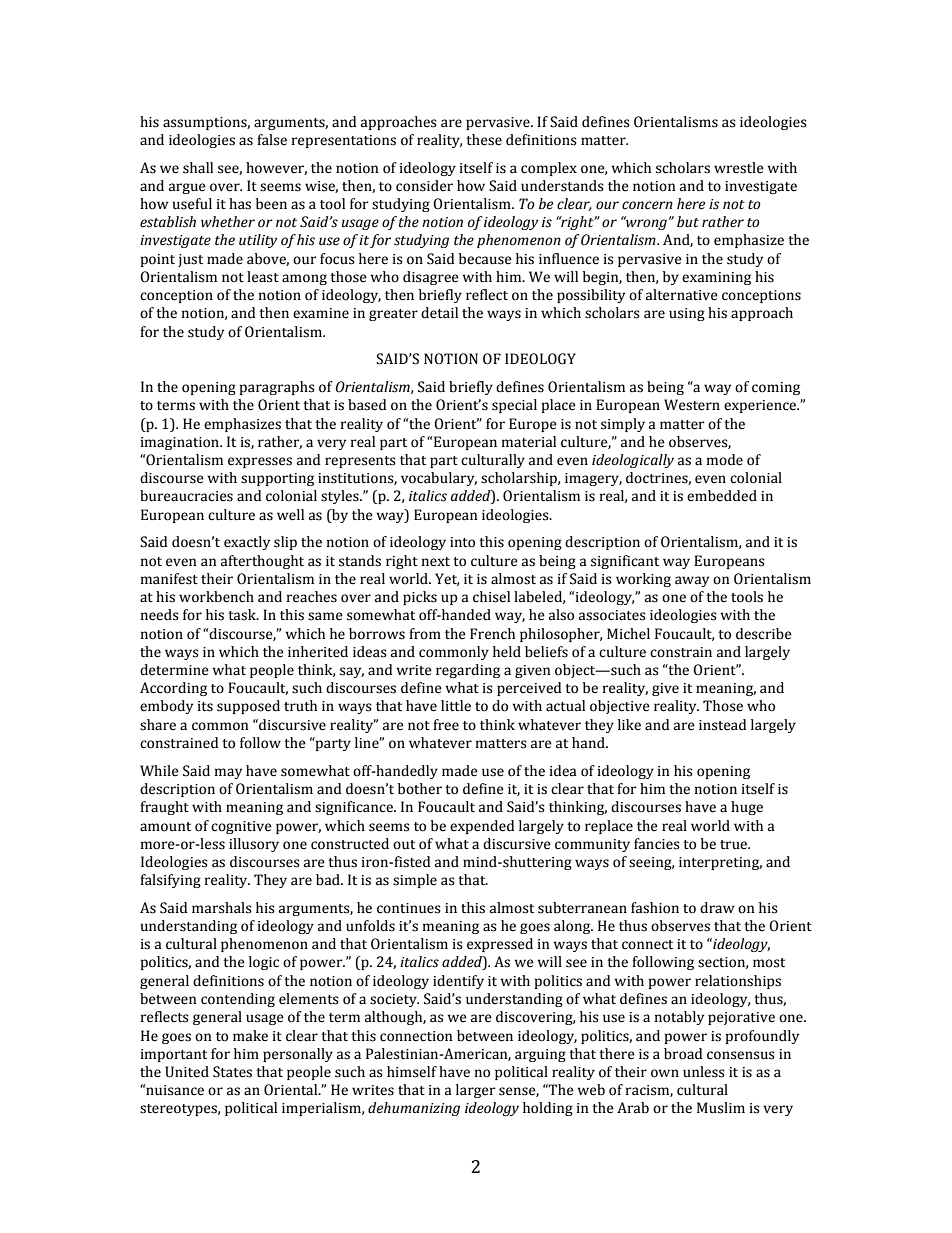  Describe the element at coordinates (492, 634) in the page. I see `French` at that location.
